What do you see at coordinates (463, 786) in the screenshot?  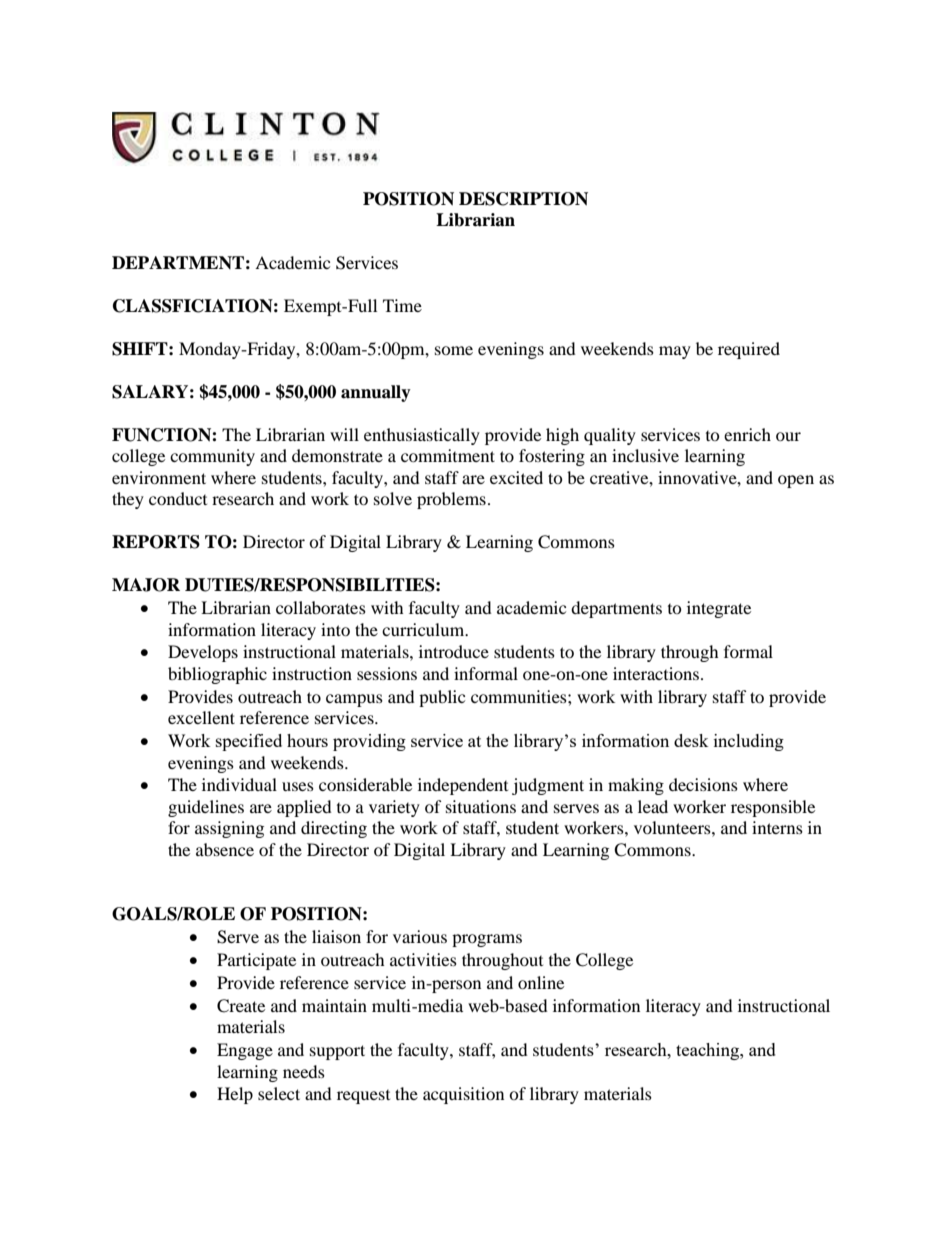 I see `independent` at bounding box center [463, 786].
